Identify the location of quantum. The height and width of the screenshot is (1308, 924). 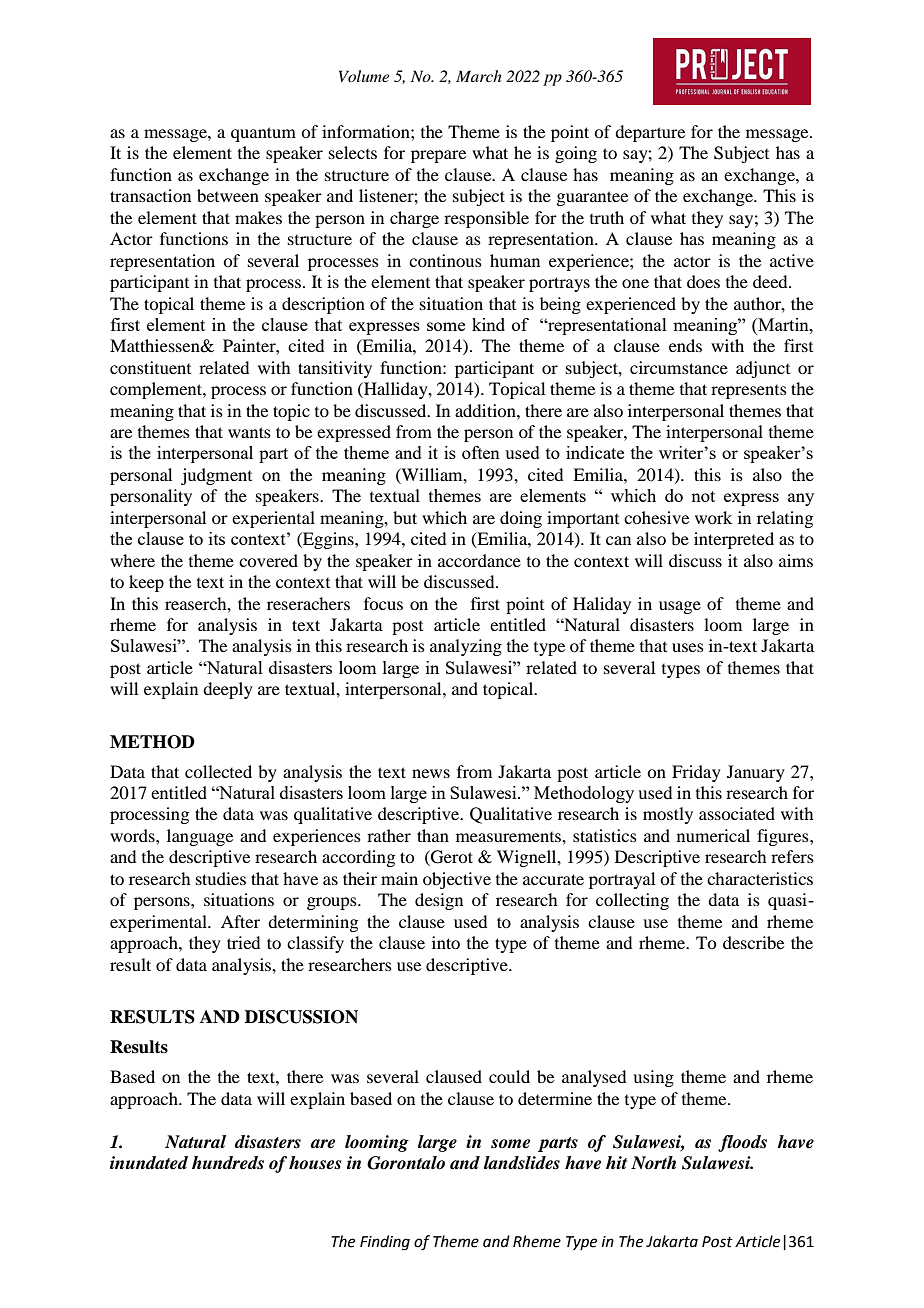
(263, 134).
